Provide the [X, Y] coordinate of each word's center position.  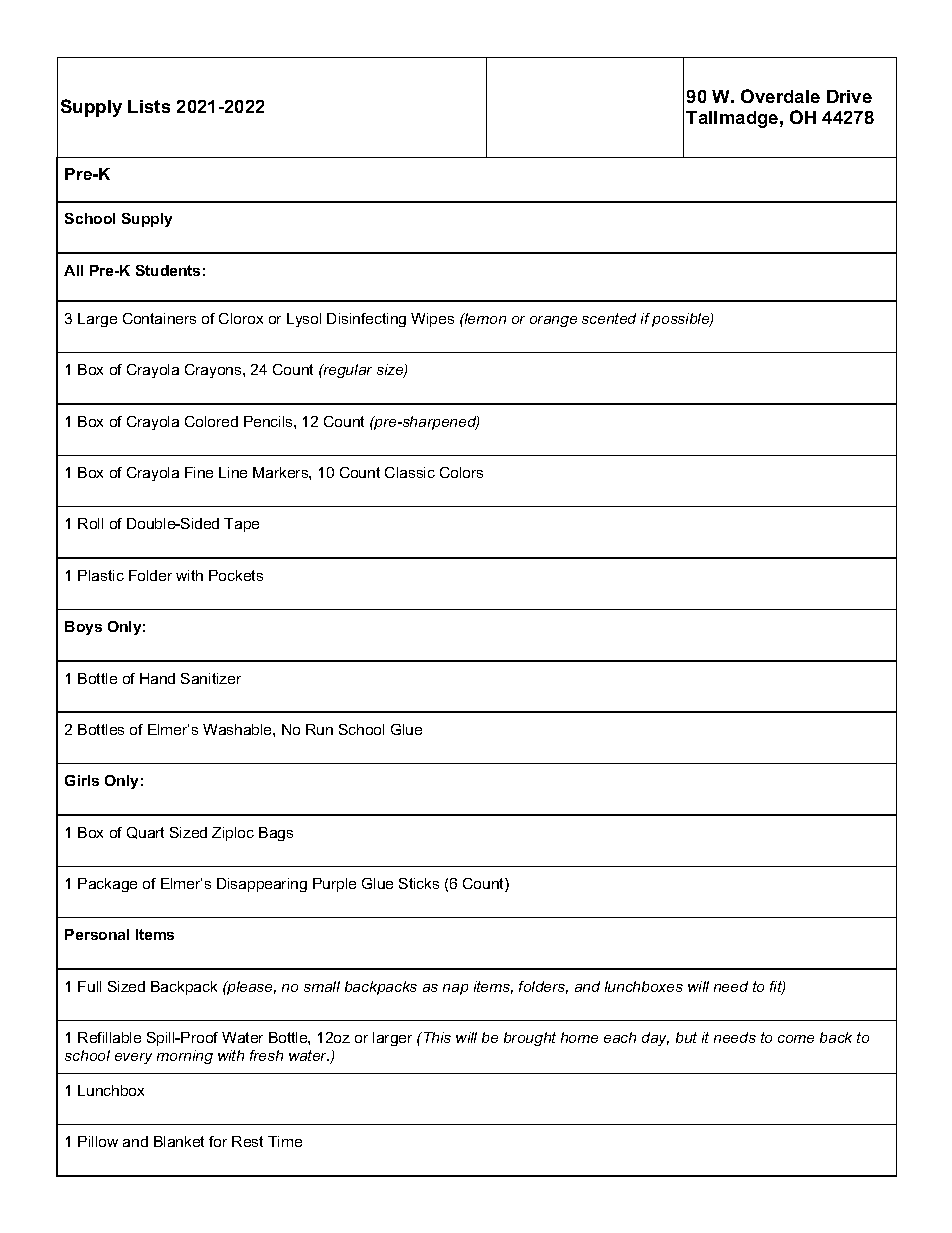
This [437, 1037]
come [796, 1039]
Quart [145, 833]
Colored [211, 421]
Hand [157, 678]
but [686, 1037]
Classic [410, 472]
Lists [149, 106]
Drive [849, 96]
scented [609, 318]
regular [347, 371]
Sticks [419, 883]
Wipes [432, 320]
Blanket [179, 1141]
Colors [461, 472]
